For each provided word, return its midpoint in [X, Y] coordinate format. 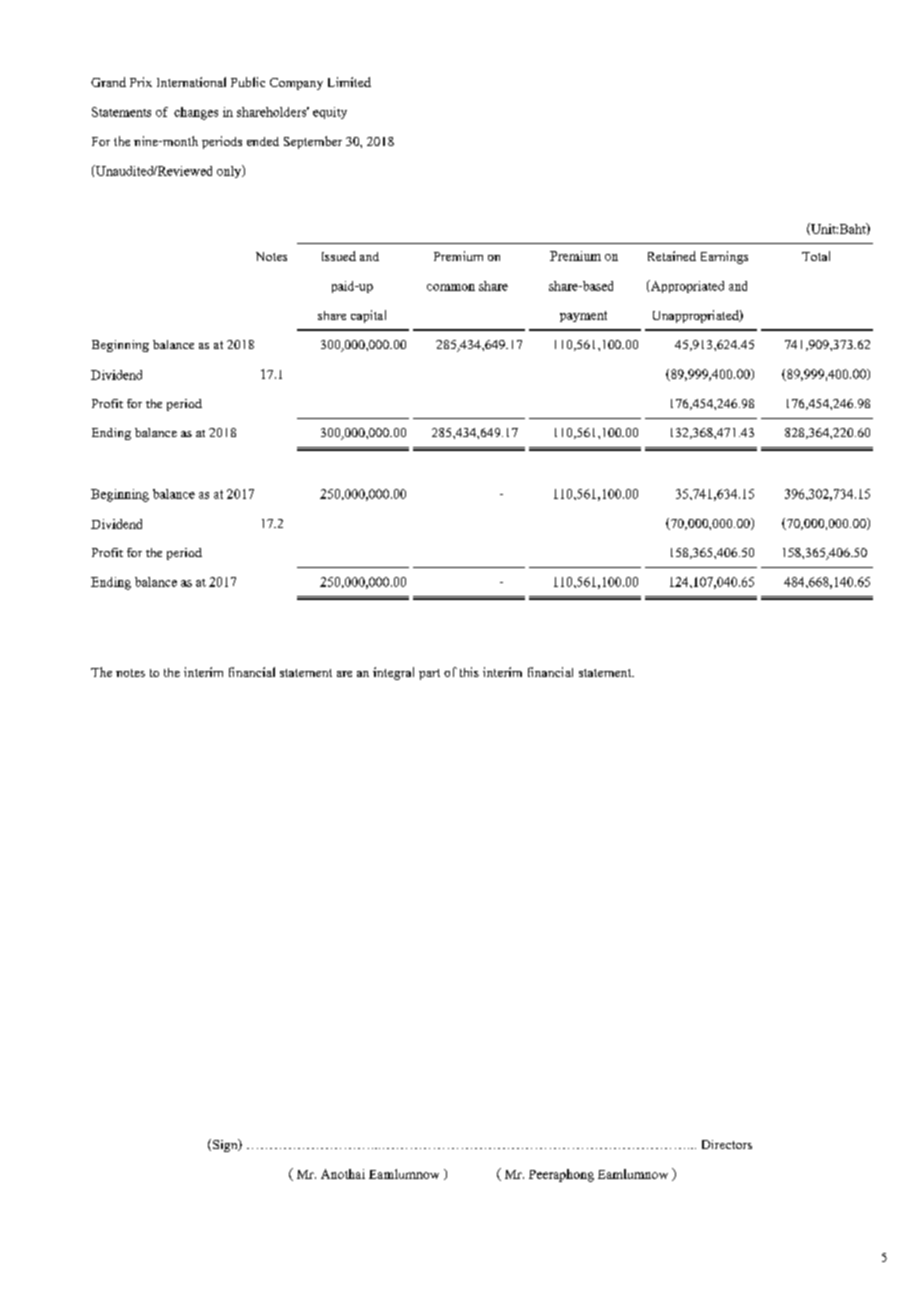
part [429, 674]
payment [583, 316]
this [469, 672]
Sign [226, 1145]
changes [196, 113]
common [451, 287]
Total [816, 256]
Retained [672, 256]
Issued [339, 256]
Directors [727, 1144]
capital [368, 316]
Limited [349, 82]
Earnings [724, 257]
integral [393, 673]
